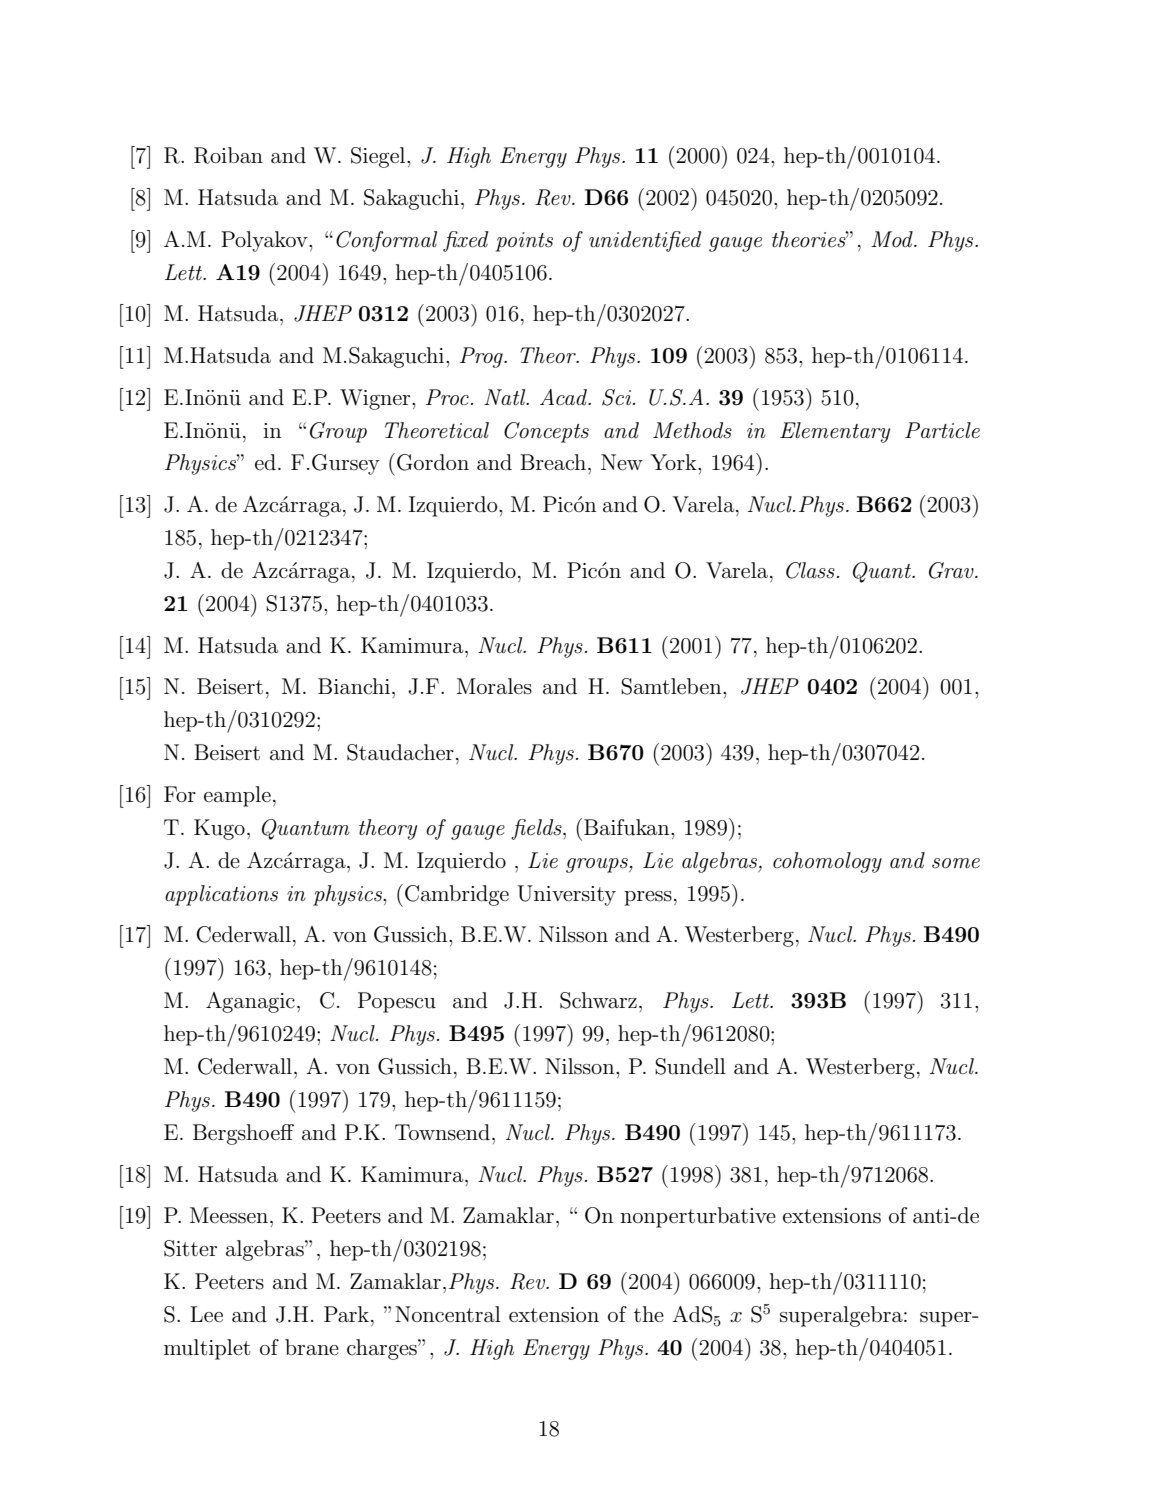  Describe the element at coordinates (346, 1314) in the image. I see `Park` at that location.
